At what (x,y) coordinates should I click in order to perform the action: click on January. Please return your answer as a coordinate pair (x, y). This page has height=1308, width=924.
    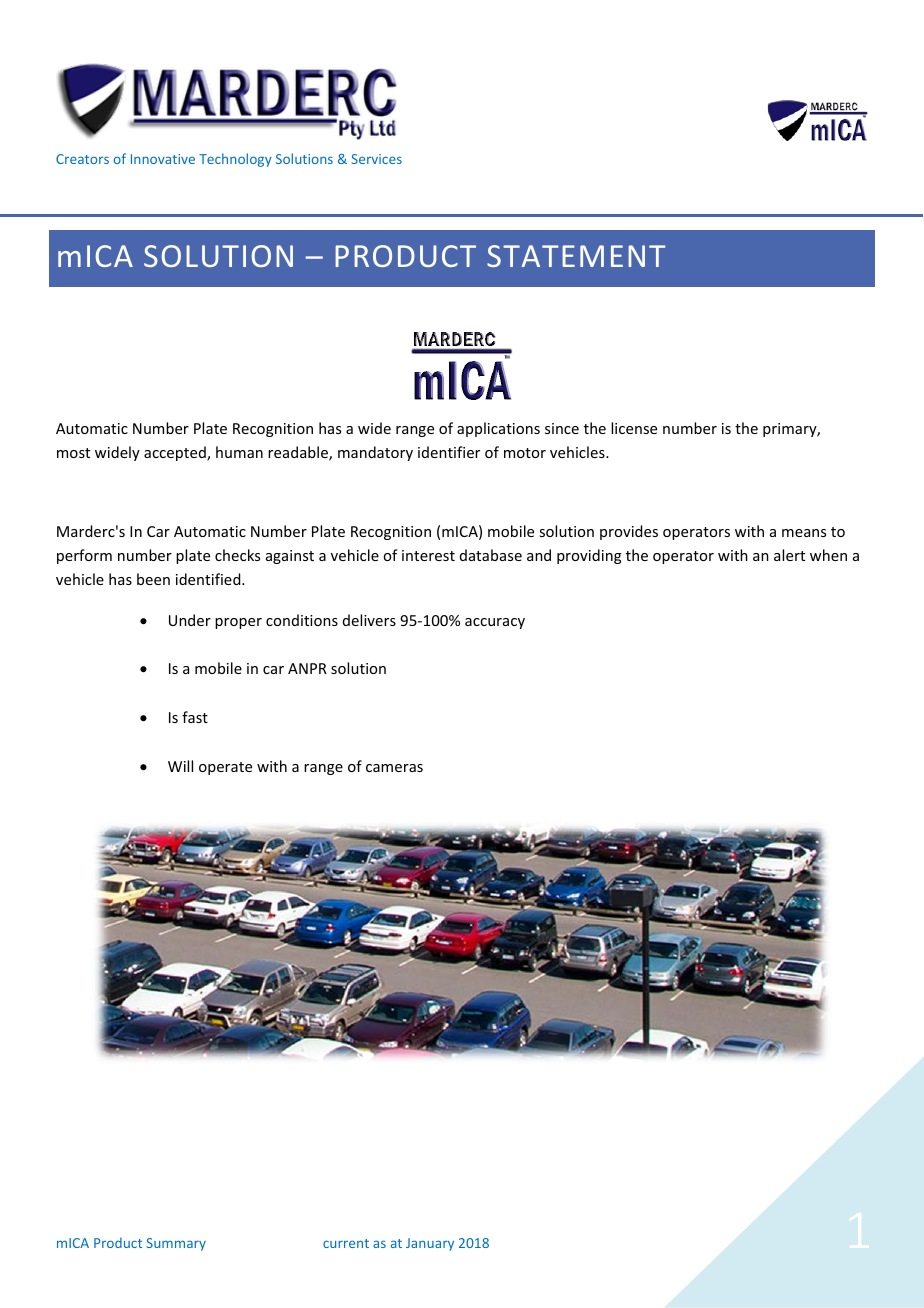
    Looking at the image, I should click on (430, 1244).
